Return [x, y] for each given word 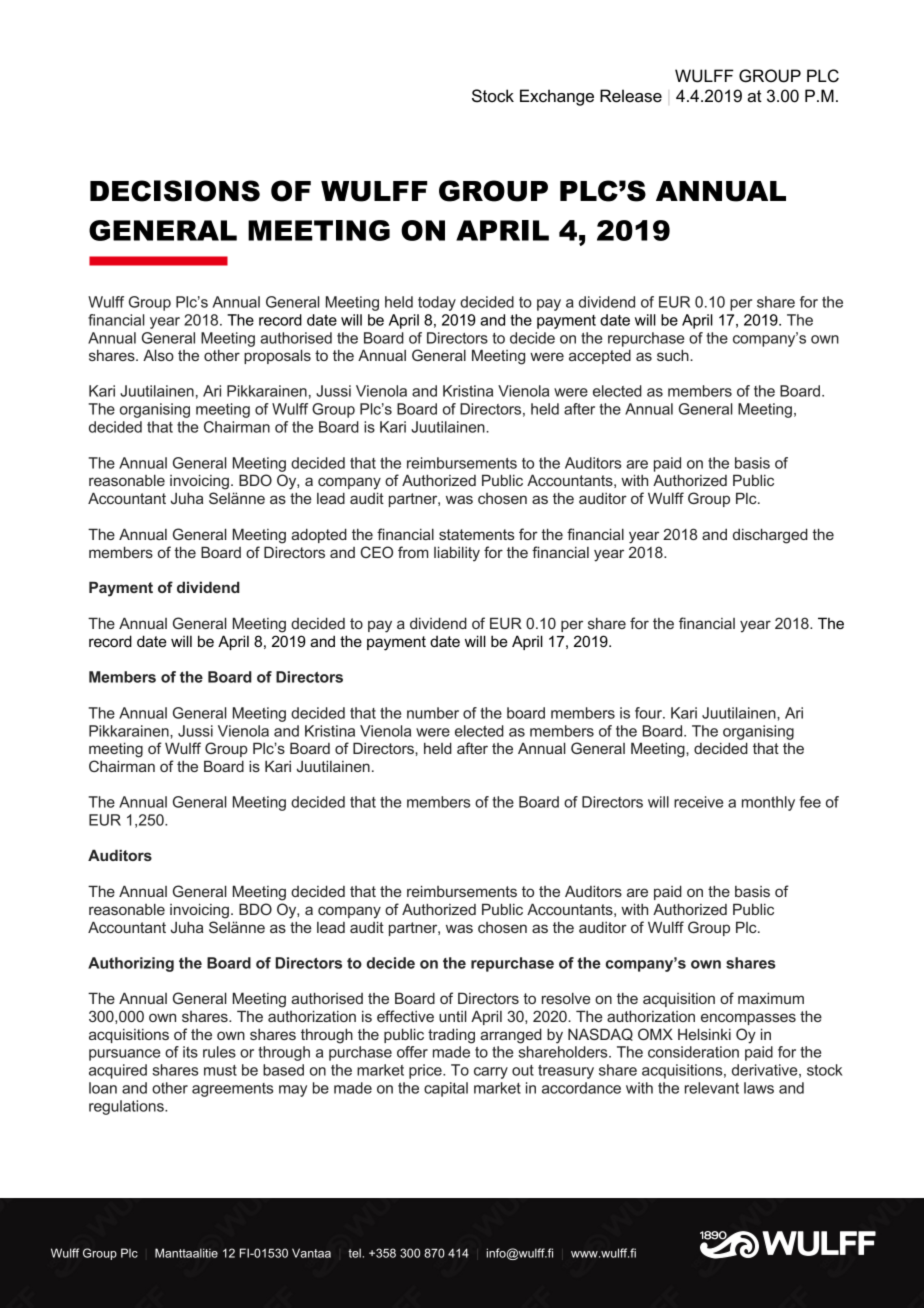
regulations [127, 1107]
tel [354, 1253]
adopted [319, 535]
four [649, 713]
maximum [771, 998]
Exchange [557, 97]
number [433, 713]
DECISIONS [175, 191]
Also [158, 355]
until [453, 1016]
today [437, 303]
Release [631, 96]
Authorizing [131, 964]
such [674, 355]
